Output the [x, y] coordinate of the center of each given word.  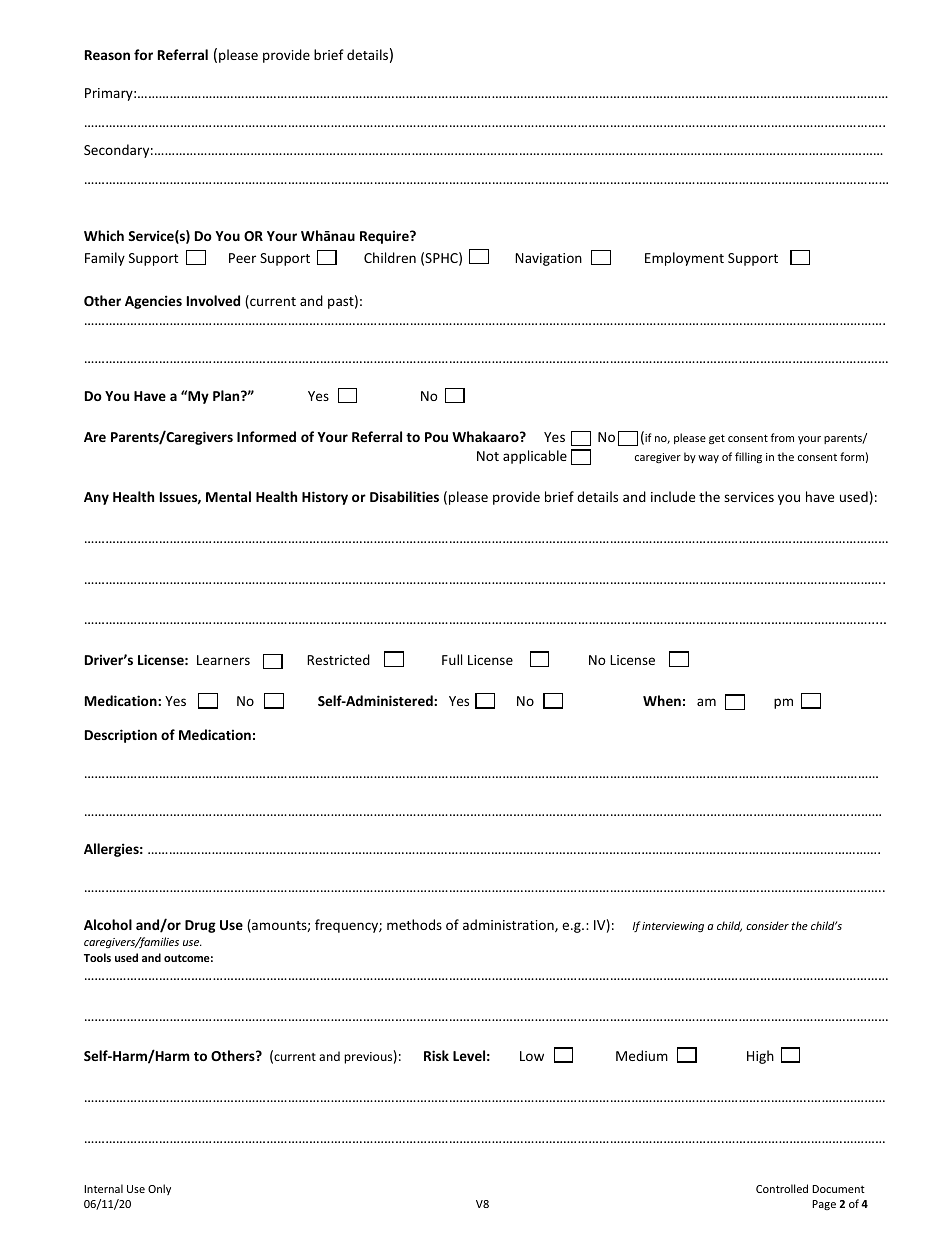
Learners [223, 660]
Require [385, 237]
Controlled [782, 1188]
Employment [684, 259]
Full [452, 659]
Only [159, 1189]
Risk [436, 1055]
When [662, 700]
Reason [107, 55]
